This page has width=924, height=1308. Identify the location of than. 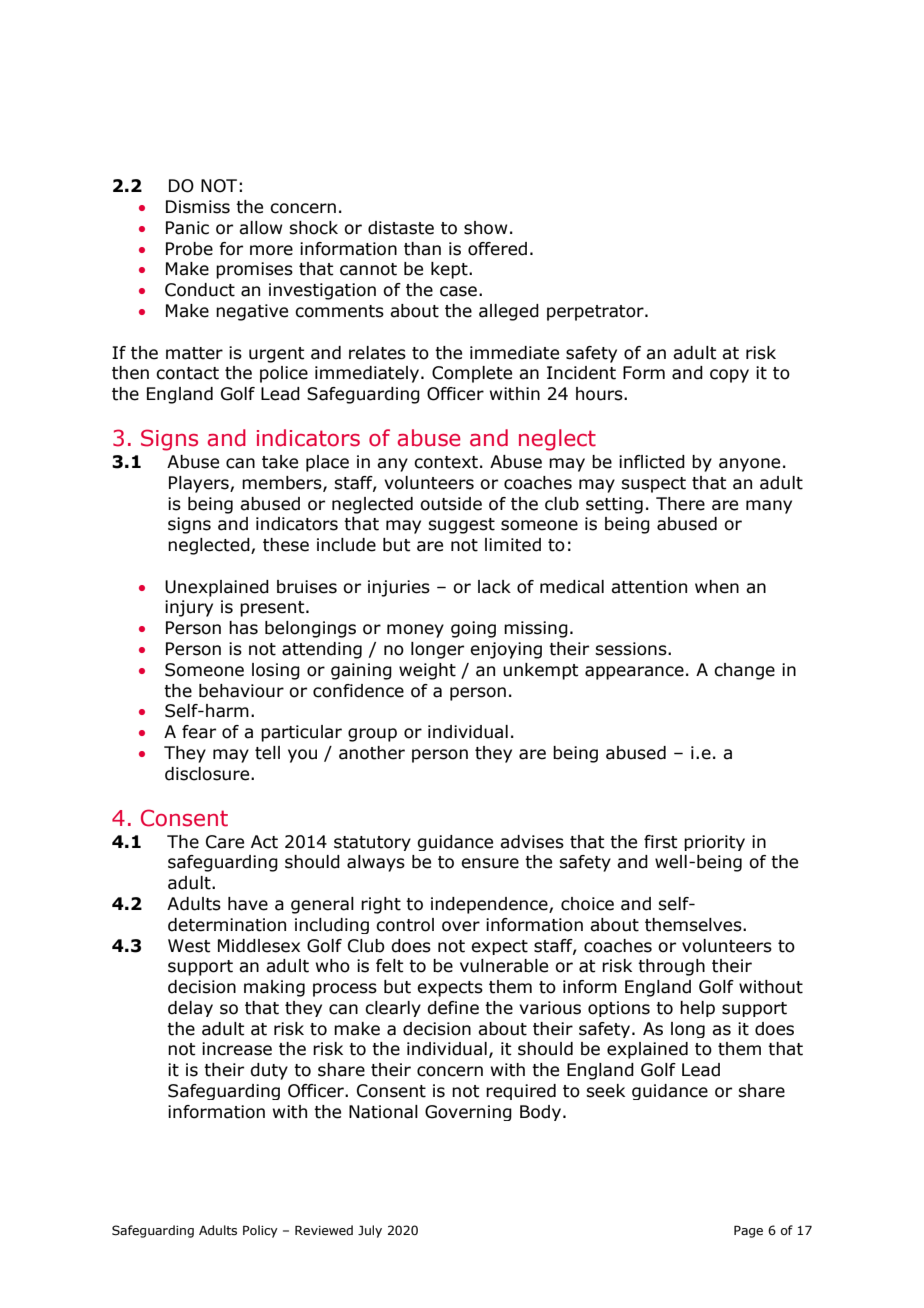
(422, 249).
